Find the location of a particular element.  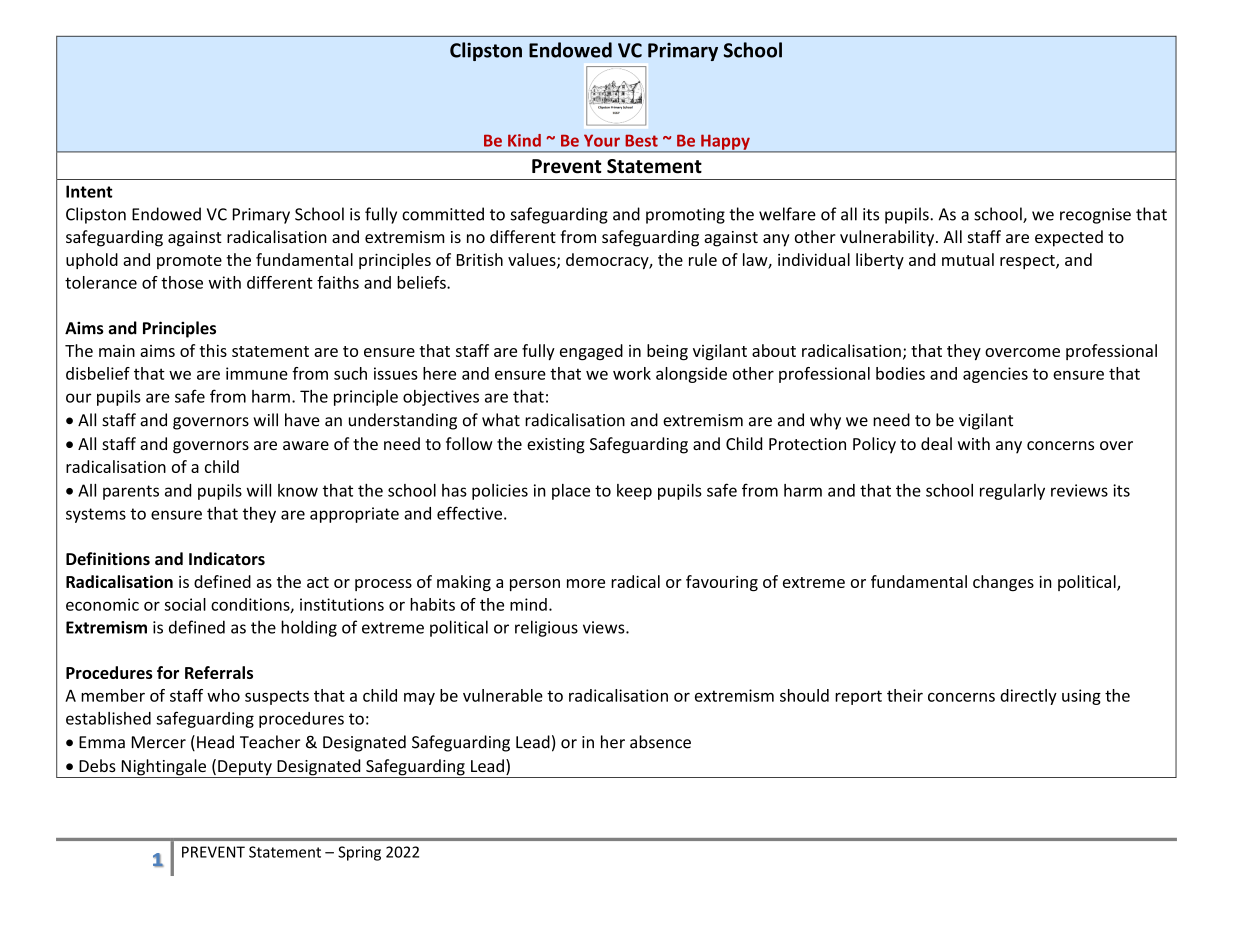

Intent is located at coordinates (89, 191).
